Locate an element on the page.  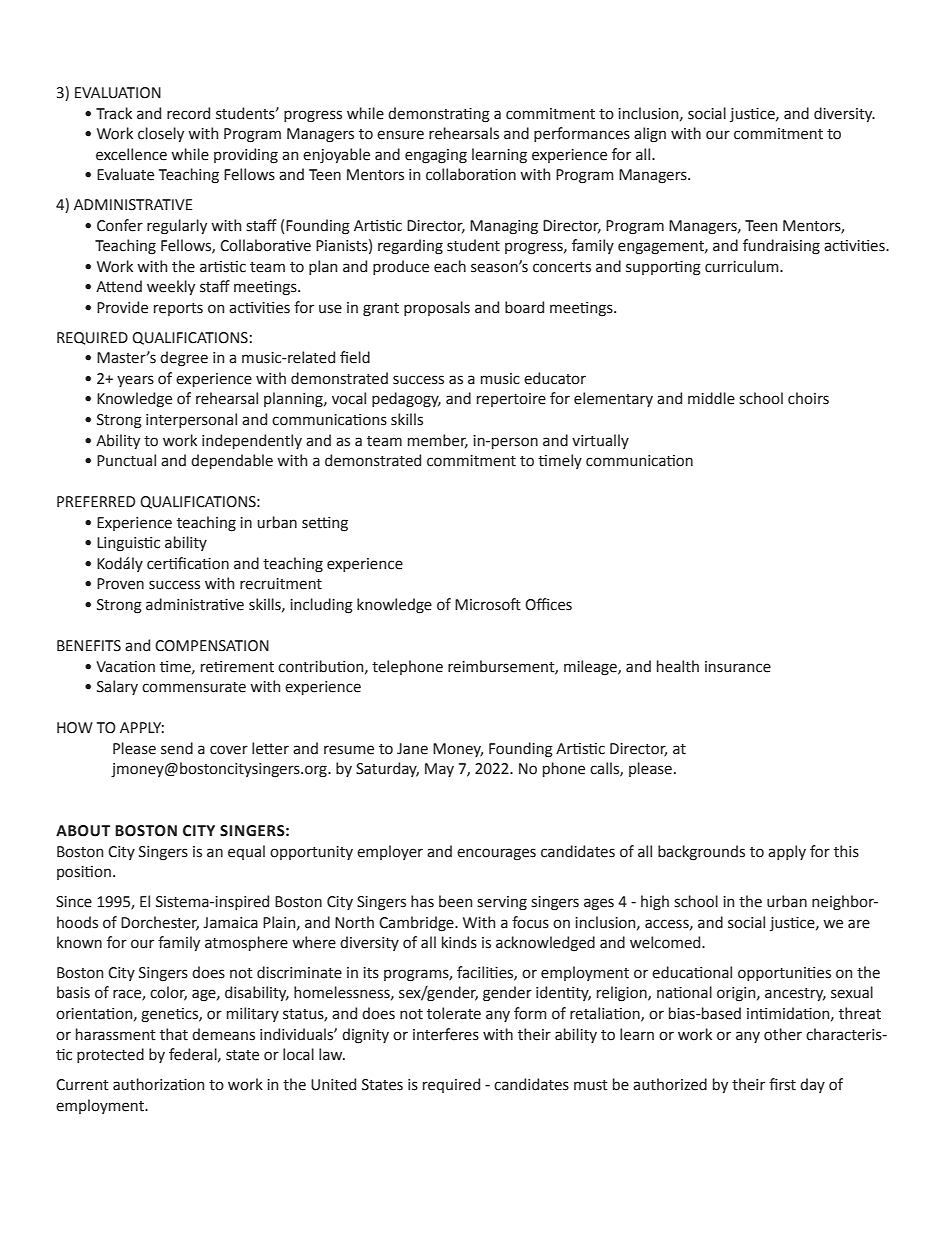
choirs is located at coordinates (808, 398).
